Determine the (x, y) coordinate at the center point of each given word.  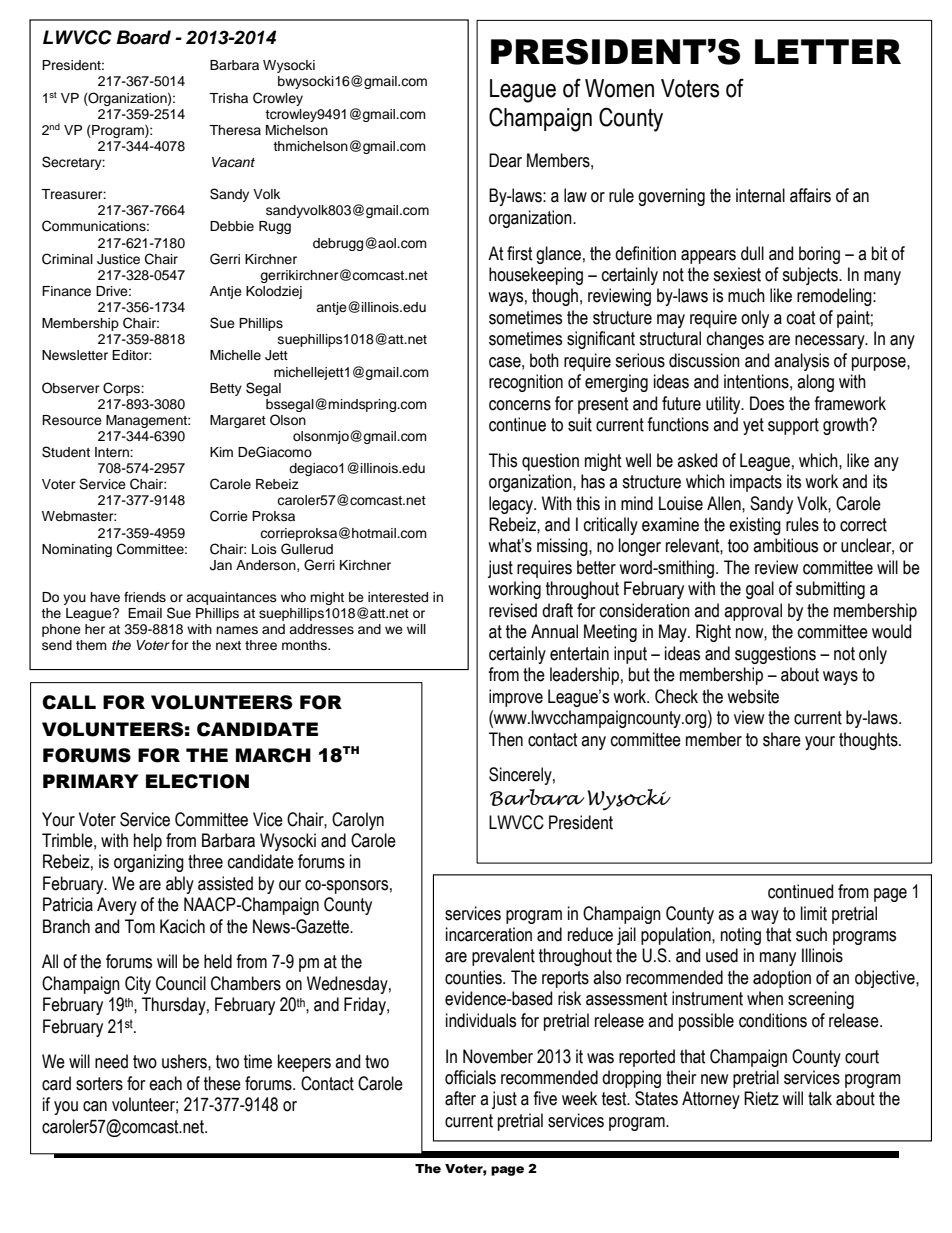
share (782, 739)
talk (820, 1098)
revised (513, 610)
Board (143, 37)
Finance (66, 291)
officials (470, 1077)
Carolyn (358, 821)
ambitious (785, 545)
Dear (505, 160)
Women (619, 88)
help (148, 842)
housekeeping (536, 276)
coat (801, 318)
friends (145, 597)
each (165, 1083)
